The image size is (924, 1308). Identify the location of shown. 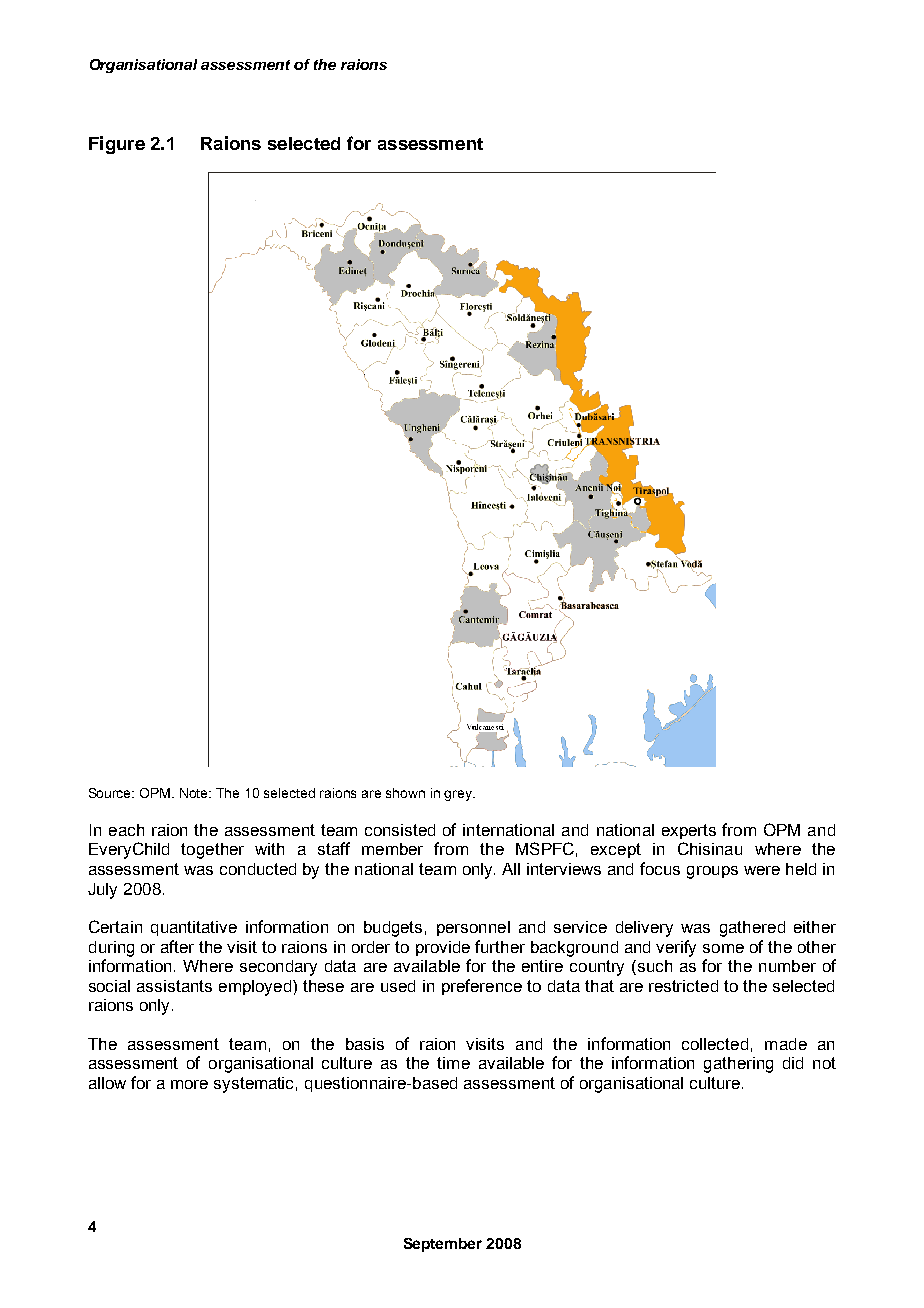
(405, 793).
